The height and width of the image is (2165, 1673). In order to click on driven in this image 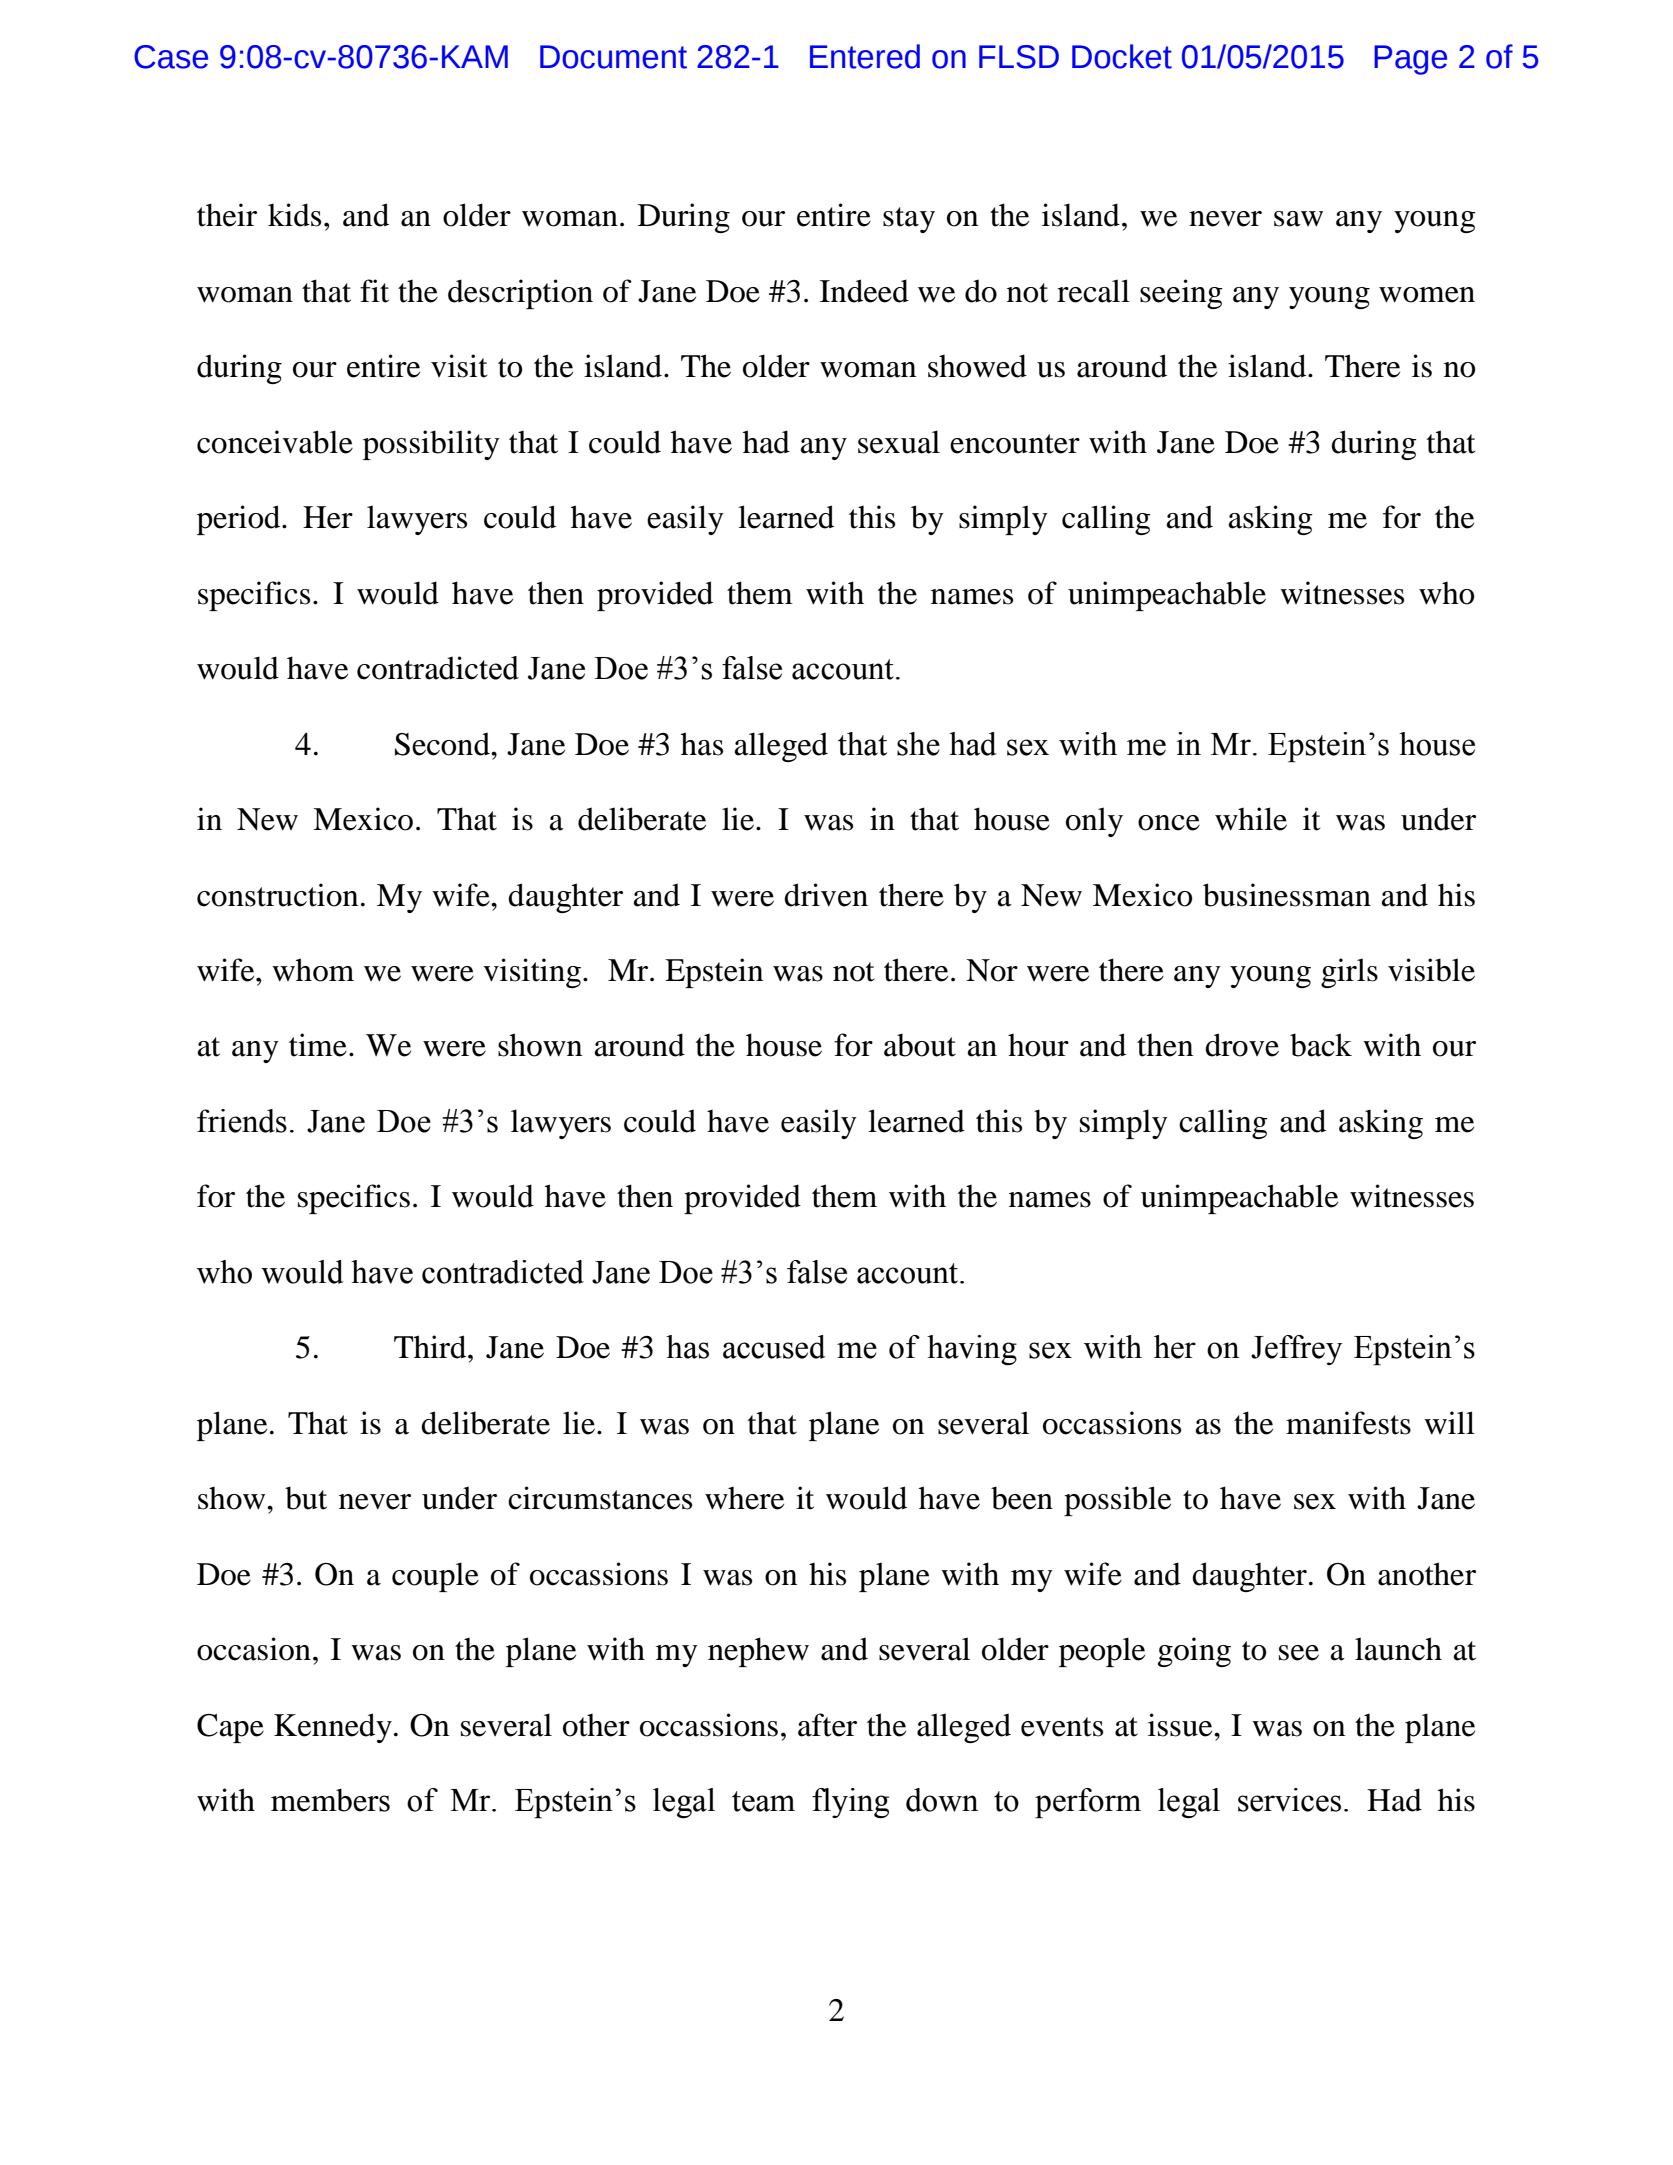, I will do `click(826, 895)`.
